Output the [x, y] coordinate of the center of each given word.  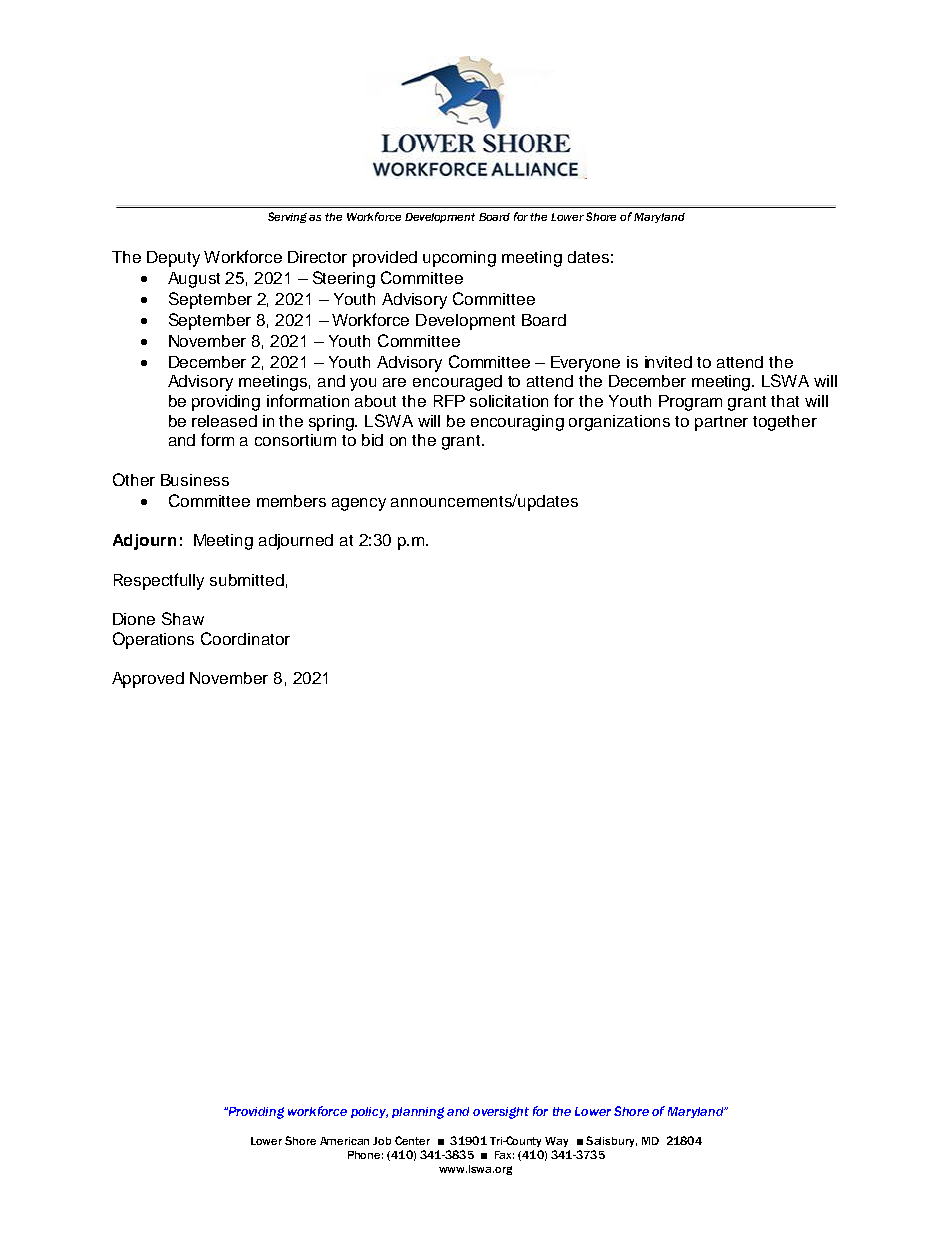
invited [668, 362]
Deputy [173, 259]
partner [721, 423]
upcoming [459, 259]
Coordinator [245, 638]
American [344, 1141]
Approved [148, 680]
